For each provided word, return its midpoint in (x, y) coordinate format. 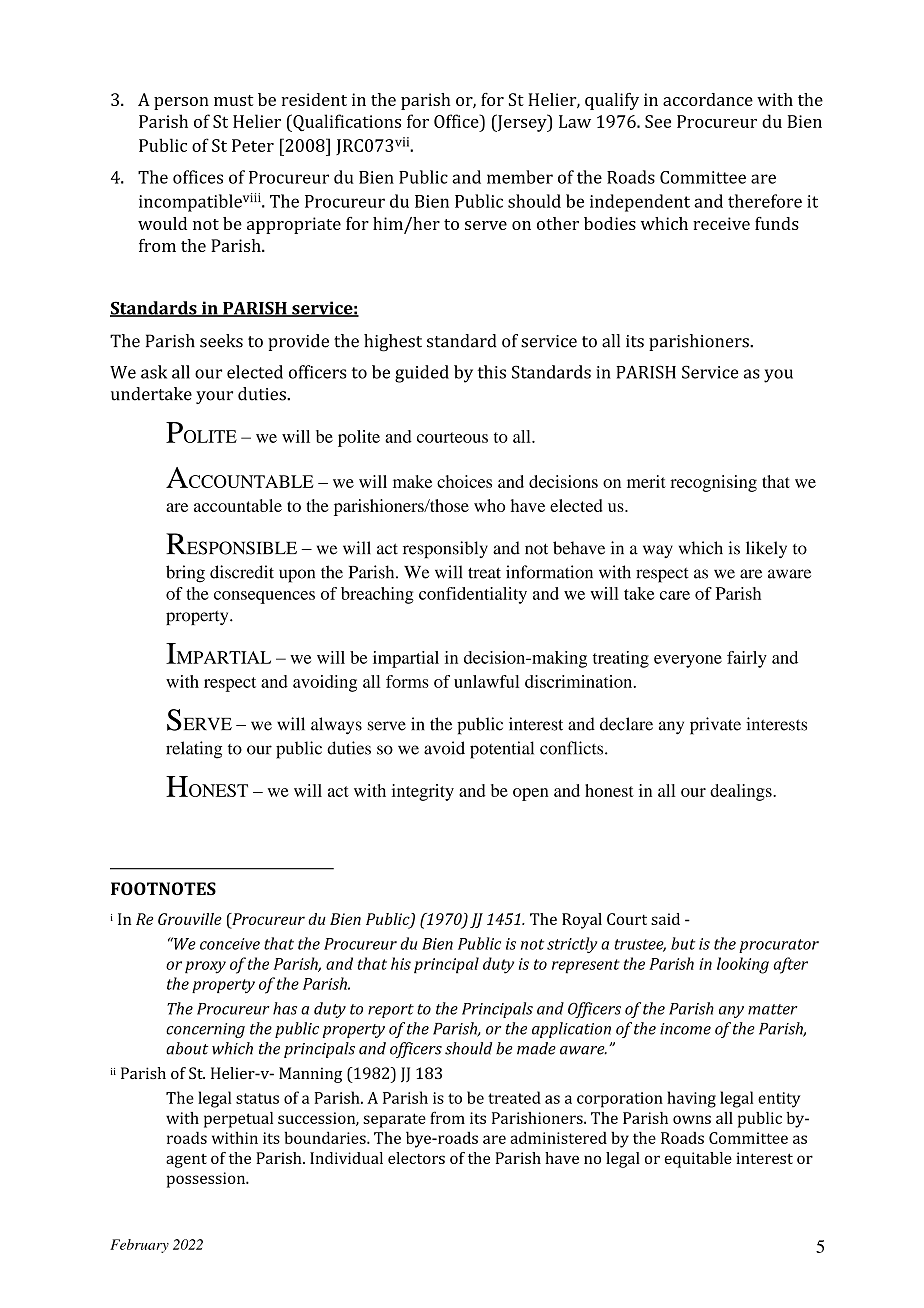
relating (194, 750)
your (214, 397)
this (492, 372)
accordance (708, 99)
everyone (688, 661)
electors (416, 1158)
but (683, 943)
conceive (230, 944)
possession (207, 1180)
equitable (698, 1160)
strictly (572, 945)
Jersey (522, 123)
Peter (253, 145)
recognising (713, 483)
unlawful (487, 681)
